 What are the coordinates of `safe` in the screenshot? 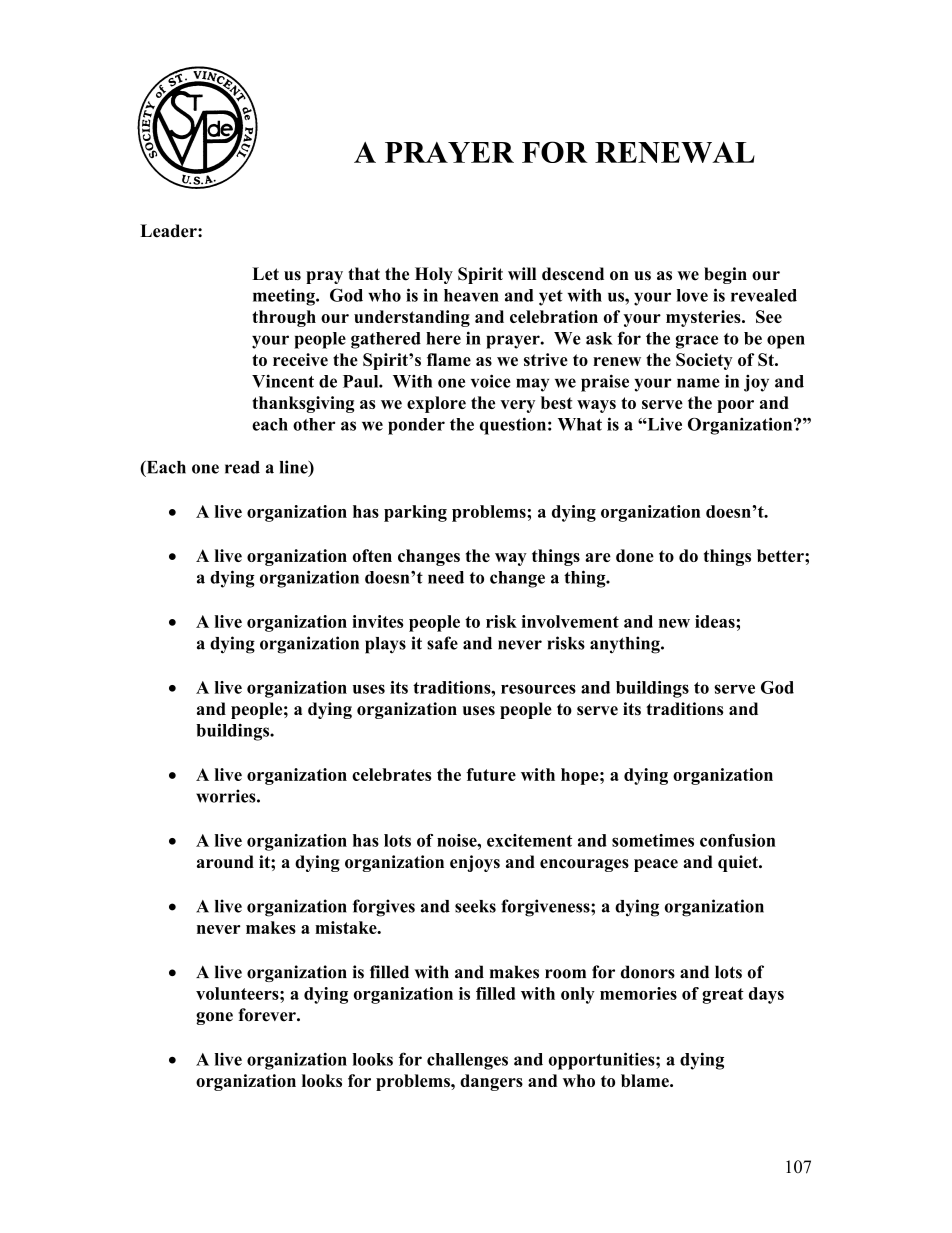 It's located at (442, 643).
